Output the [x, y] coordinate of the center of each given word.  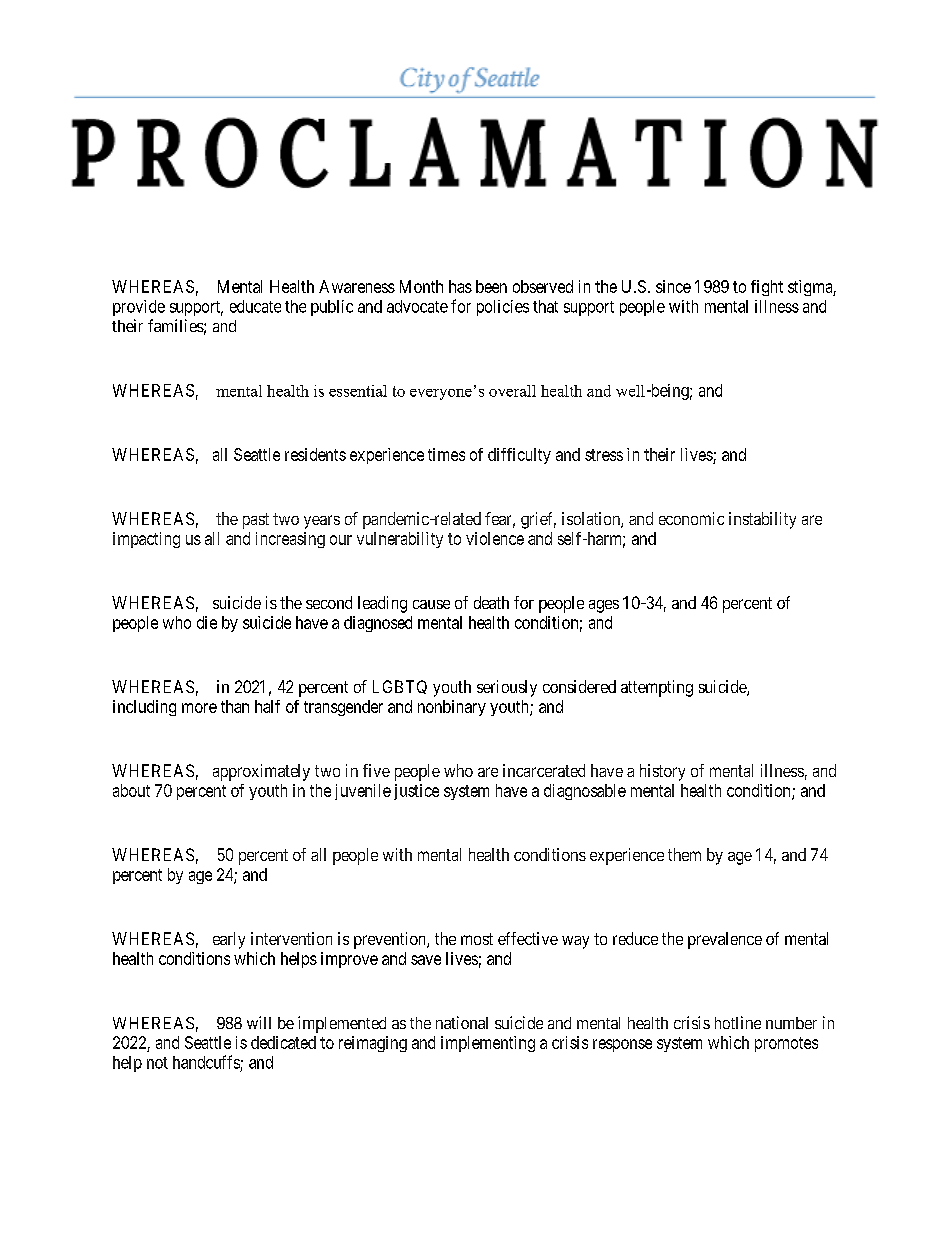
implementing [488, 1044]
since [673, 286]
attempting [657, 688]
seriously [507, 688]
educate [255, 306]
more [199, 708]
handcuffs [206, 1062]
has [460, 286]
